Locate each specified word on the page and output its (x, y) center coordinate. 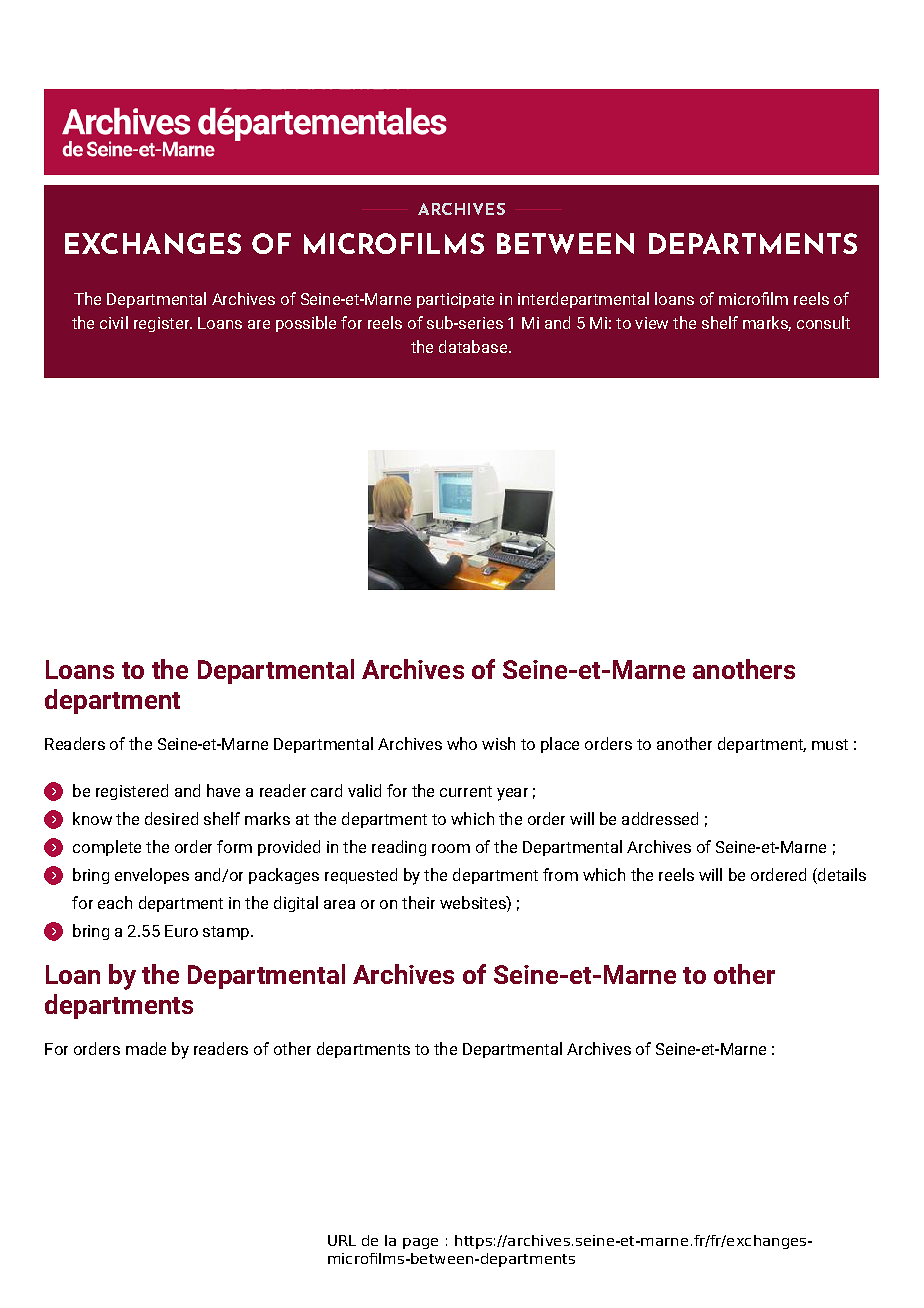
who (462, 743)
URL (342, 1240)
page (420, 1243)
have (223, 790)
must (830, 744)
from (560, 874)
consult (823, 322)
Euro (181, 931)
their (418, 902)
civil (114, 322)
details (841, 876)
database (473, 346)
